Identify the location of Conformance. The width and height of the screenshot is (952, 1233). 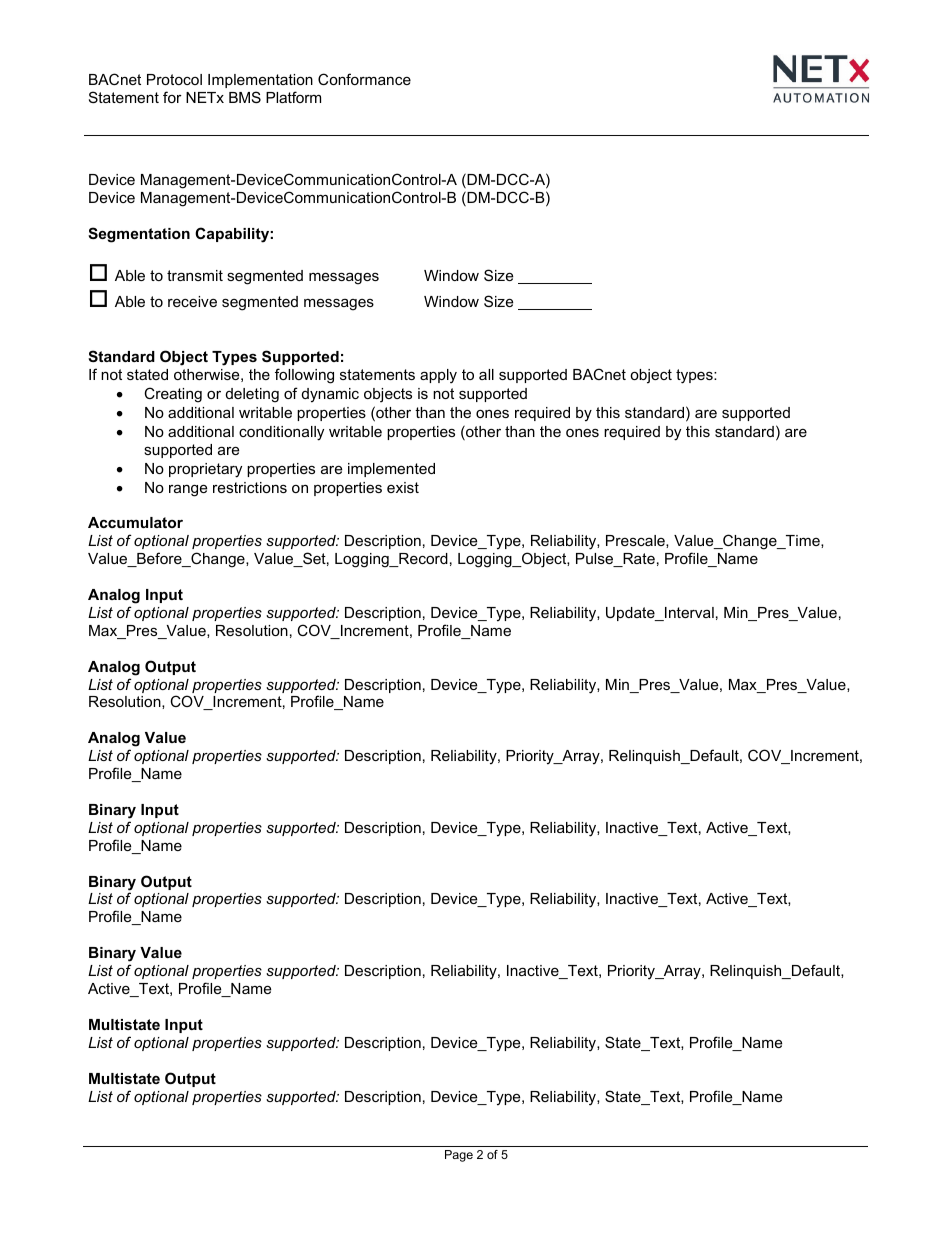
(364, 79).
